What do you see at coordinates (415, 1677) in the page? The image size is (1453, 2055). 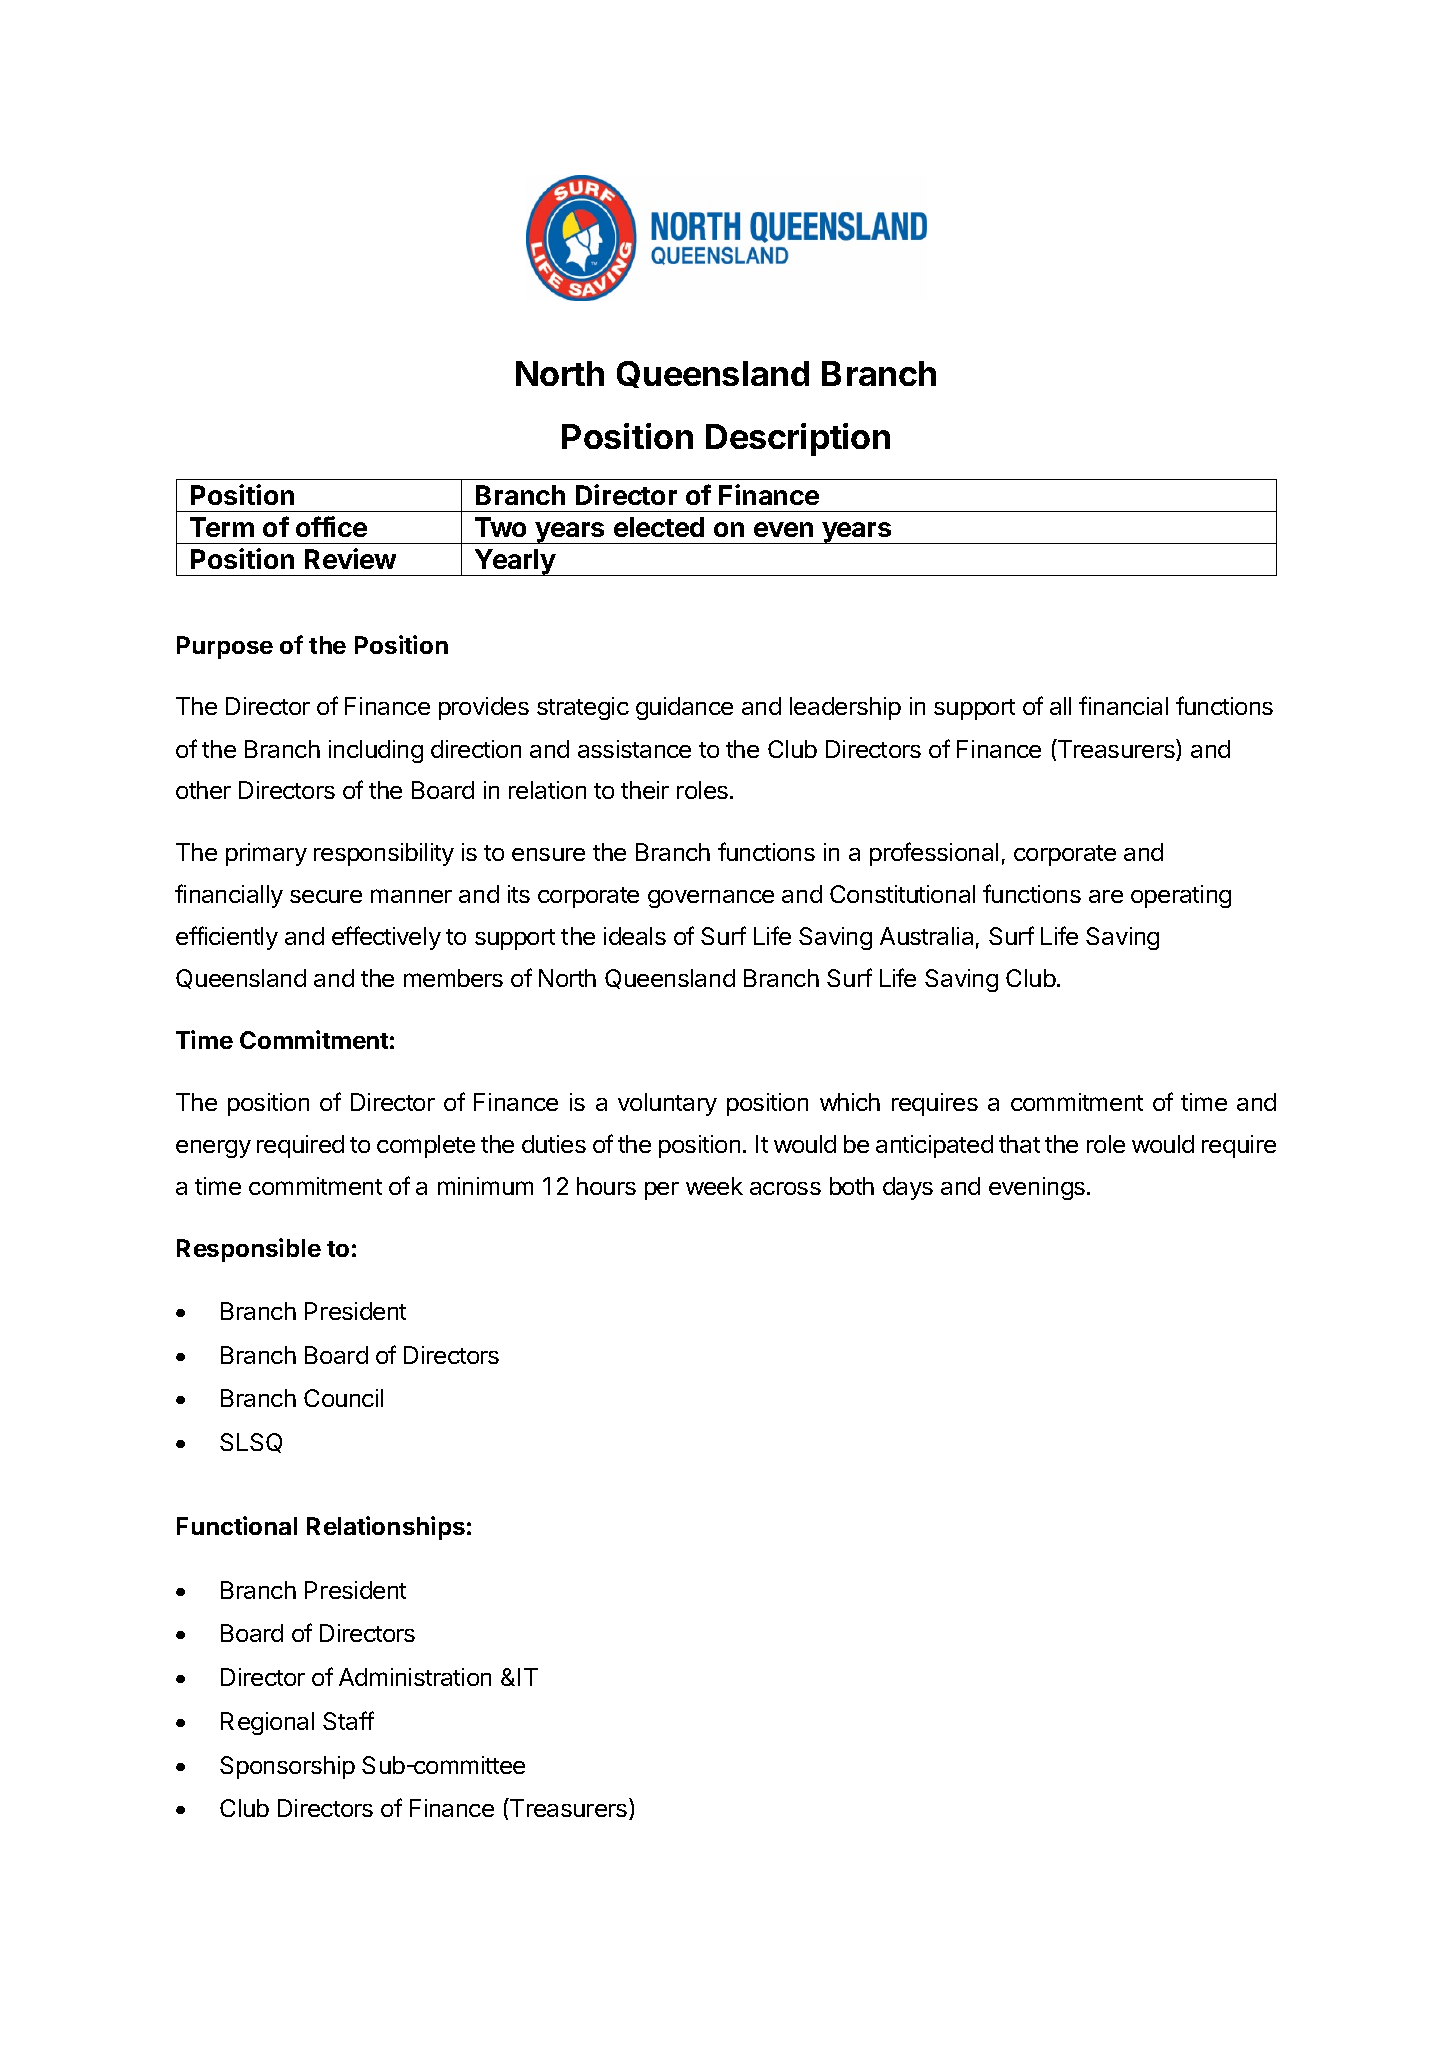 I see `Administration` at bounding box center [415, 1677].
